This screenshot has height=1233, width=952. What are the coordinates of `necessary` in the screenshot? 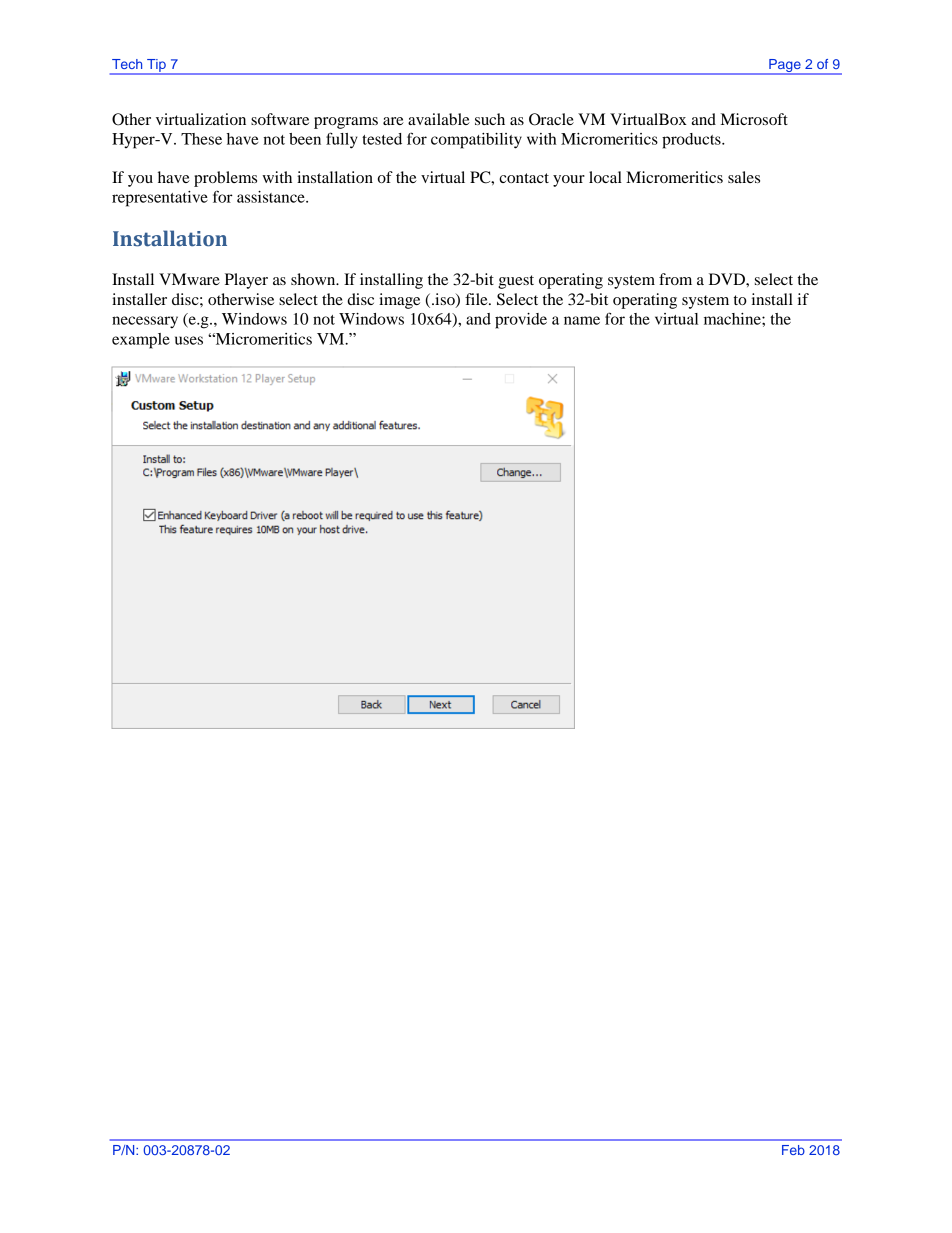 It's located at (145, 322).
